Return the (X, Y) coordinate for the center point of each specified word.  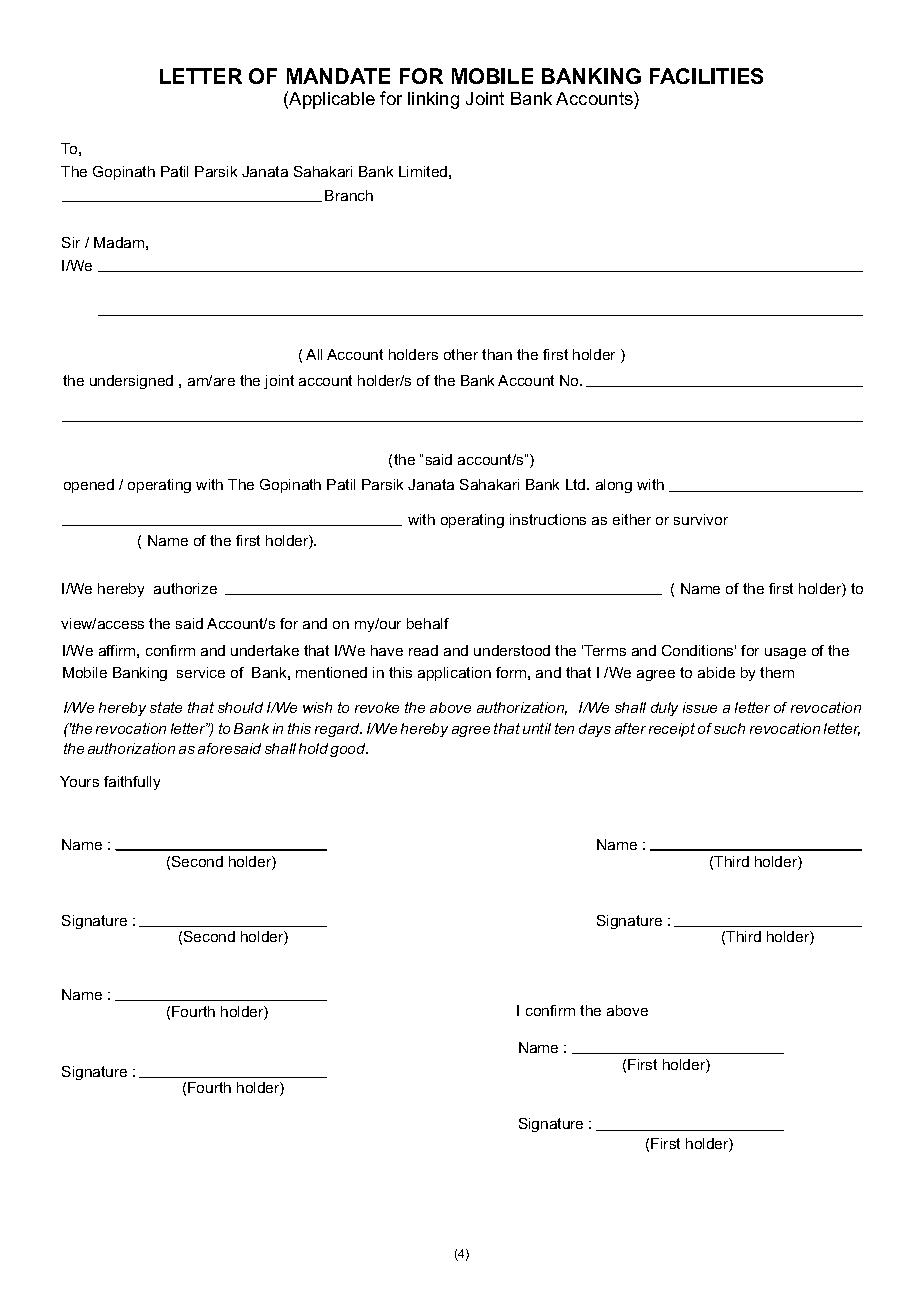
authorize (185, 588)
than (497, 354)
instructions (548, 519)
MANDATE (338, 76)
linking (433, 100)
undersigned (131, 382)
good (349, 750)
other (461, 354)
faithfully (132, 783)
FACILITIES (706, 76)
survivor (701, 519)
